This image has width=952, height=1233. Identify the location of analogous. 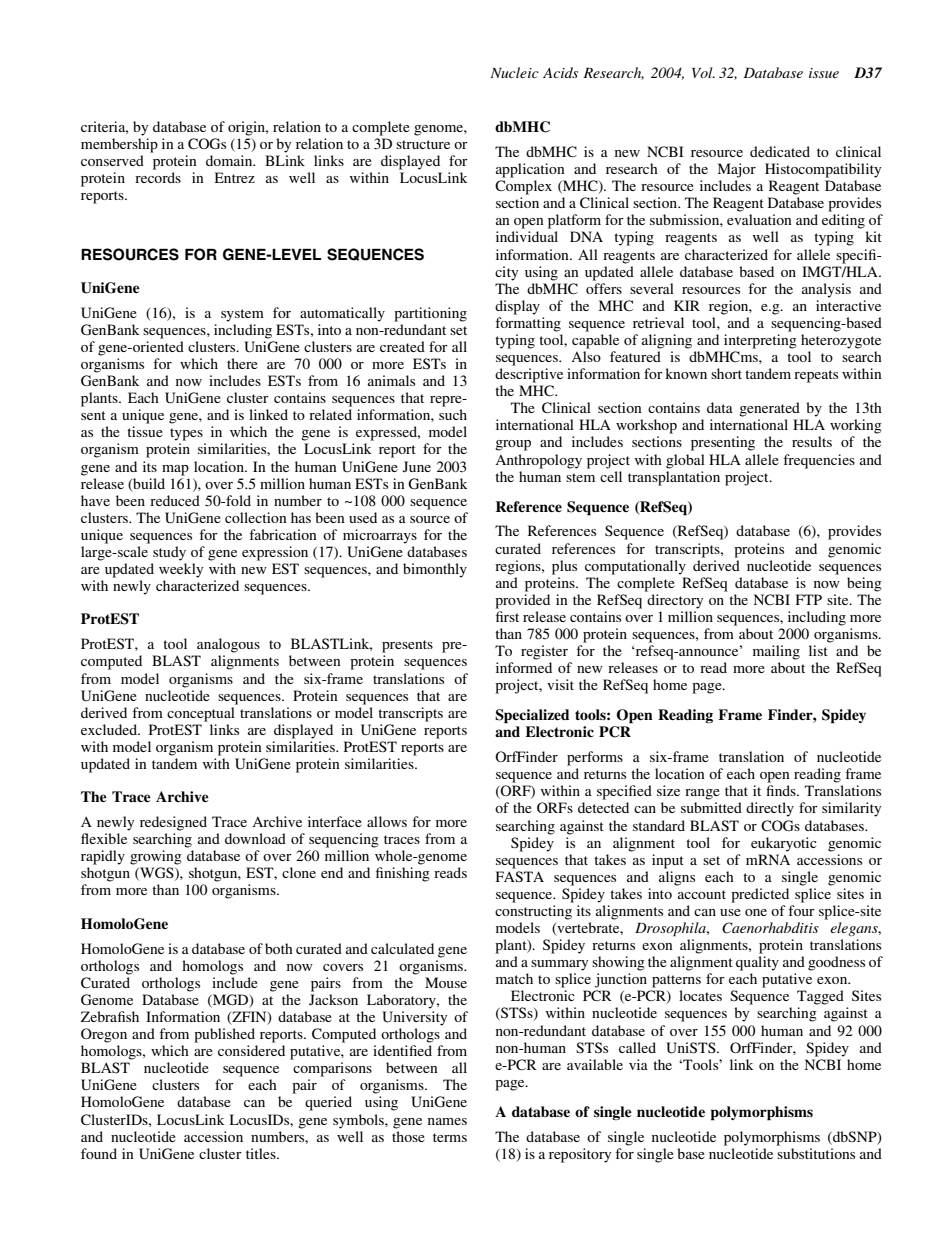
(228, 645).
